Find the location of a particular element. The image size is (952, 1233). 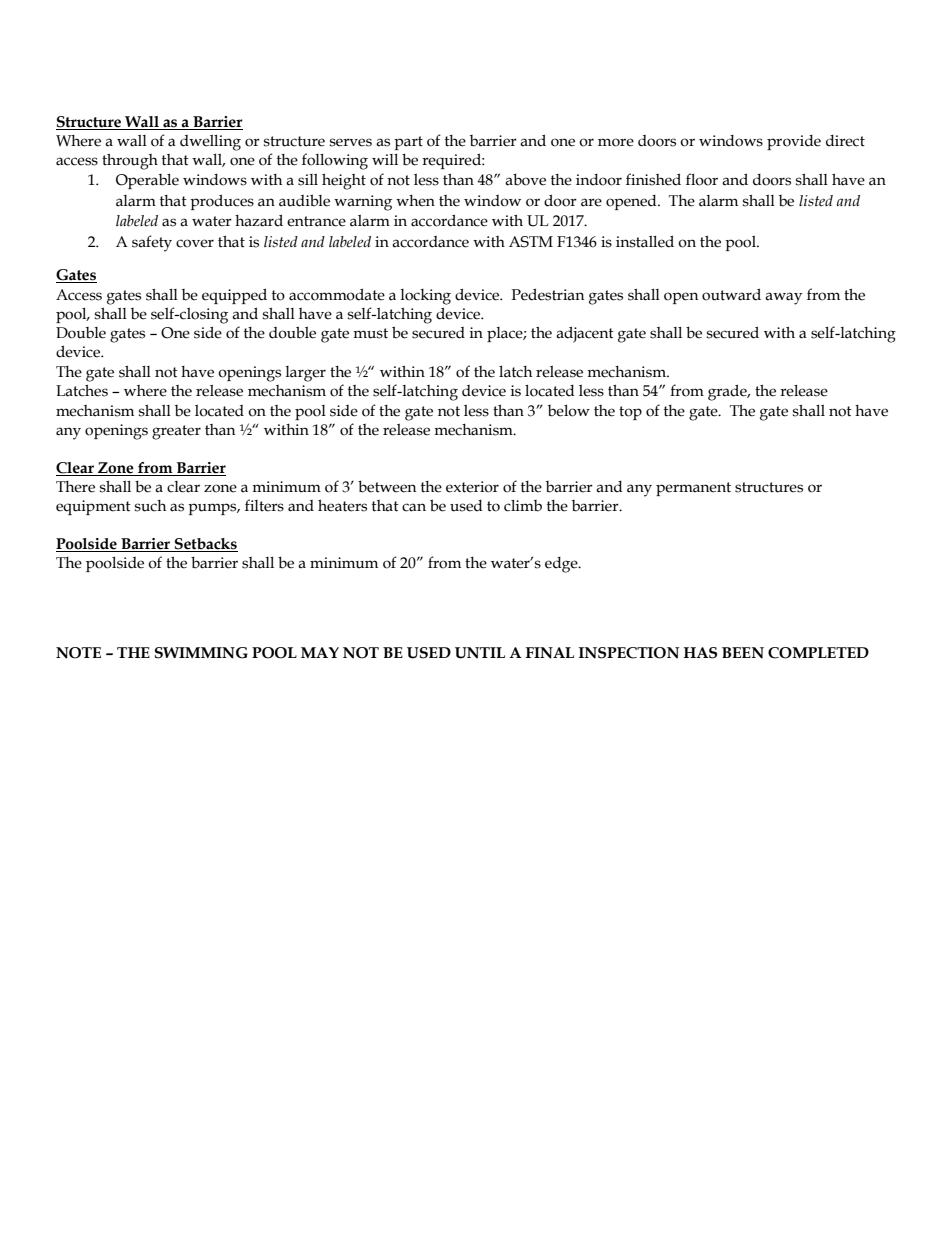

provide is located at coordinates (794, 142).
